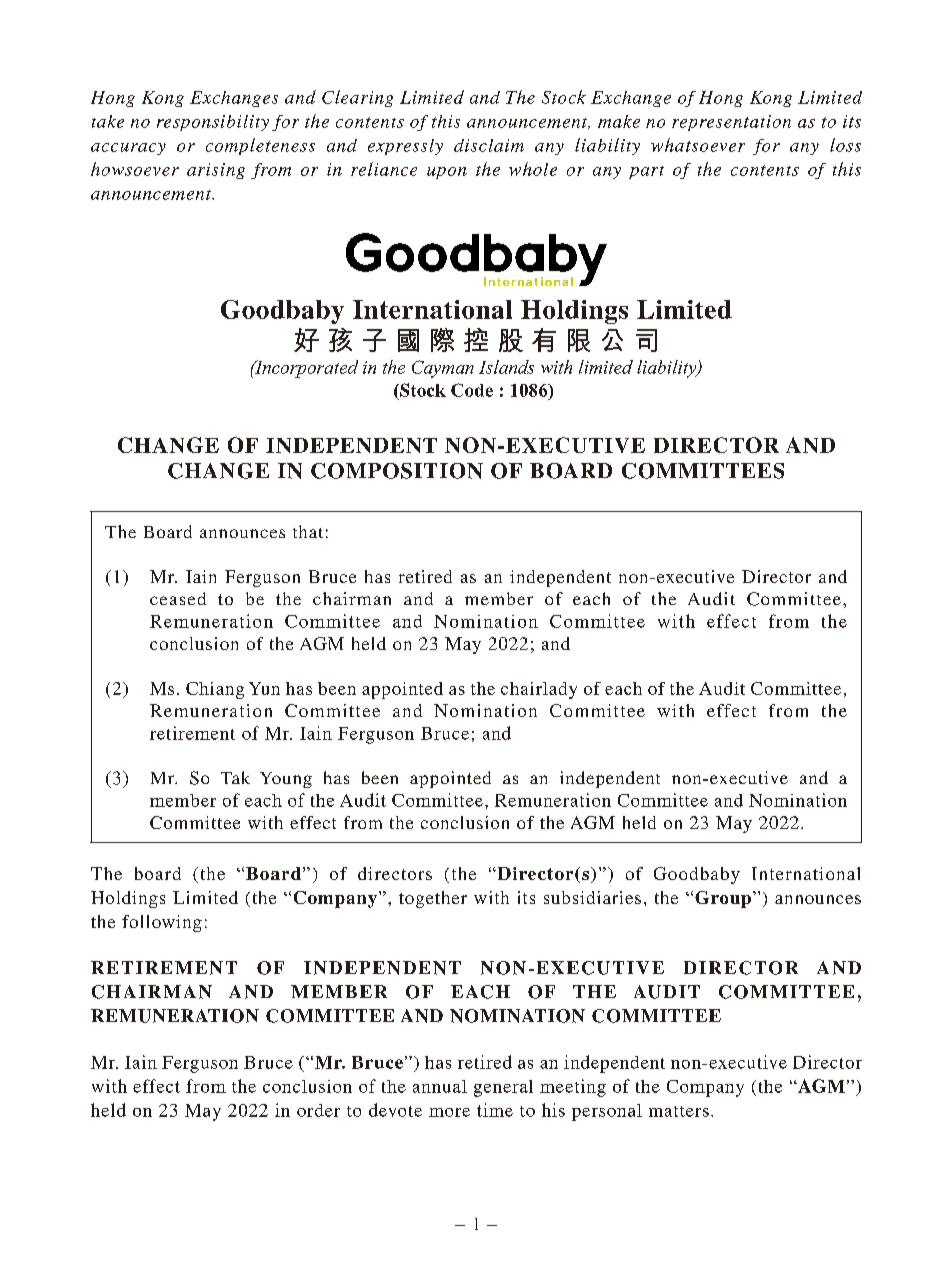  What do you see at coordinates (318, 1110) in the image?
I see `order` at bounding box center [318, 1110].
